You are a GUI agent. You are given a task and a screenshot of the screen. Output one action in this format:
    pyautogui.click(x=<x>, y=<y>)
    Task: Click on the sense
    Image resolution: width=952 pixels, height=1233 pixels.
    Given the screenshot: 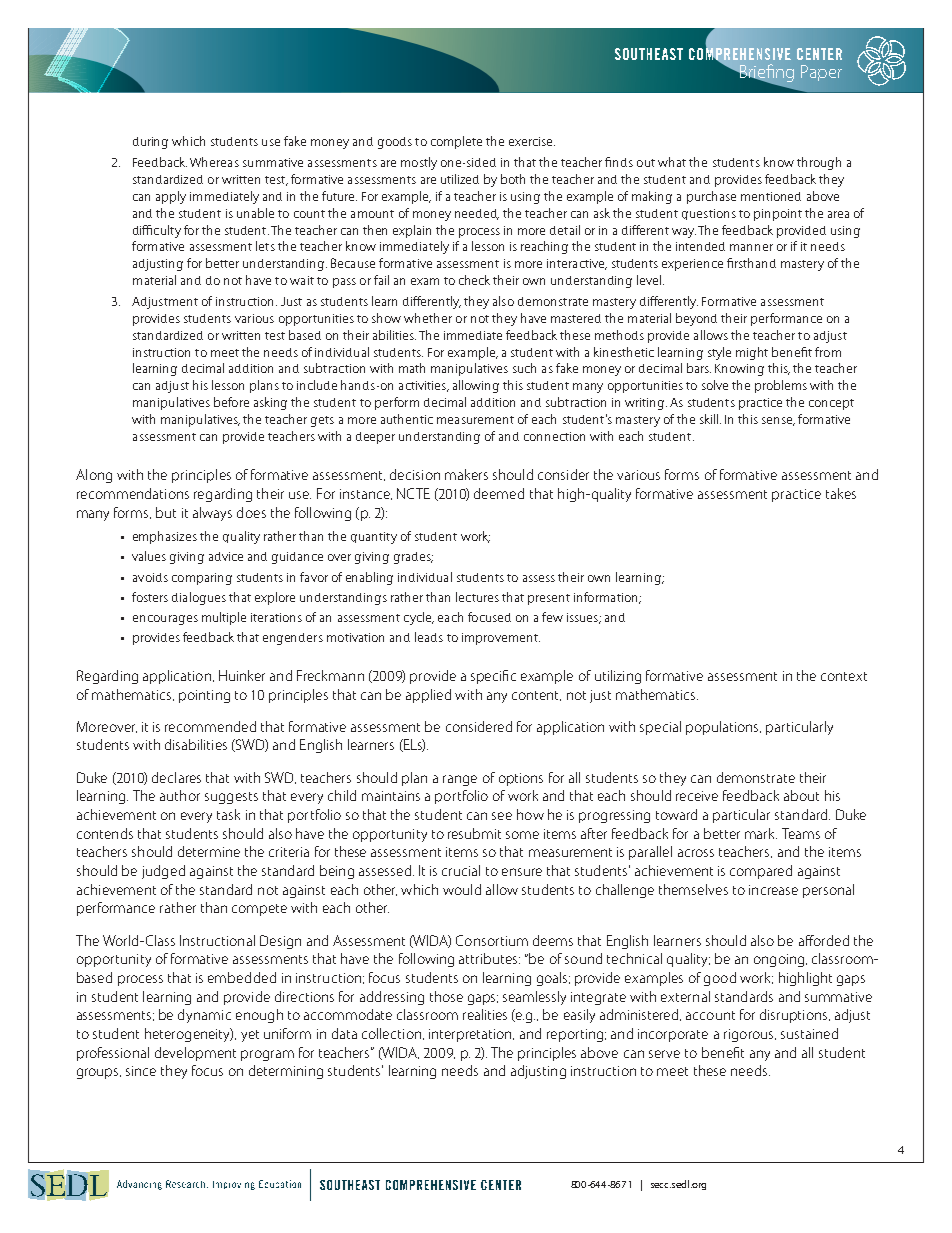 What is the action you would take?
    pyautogui.click(x=778, y=421)
